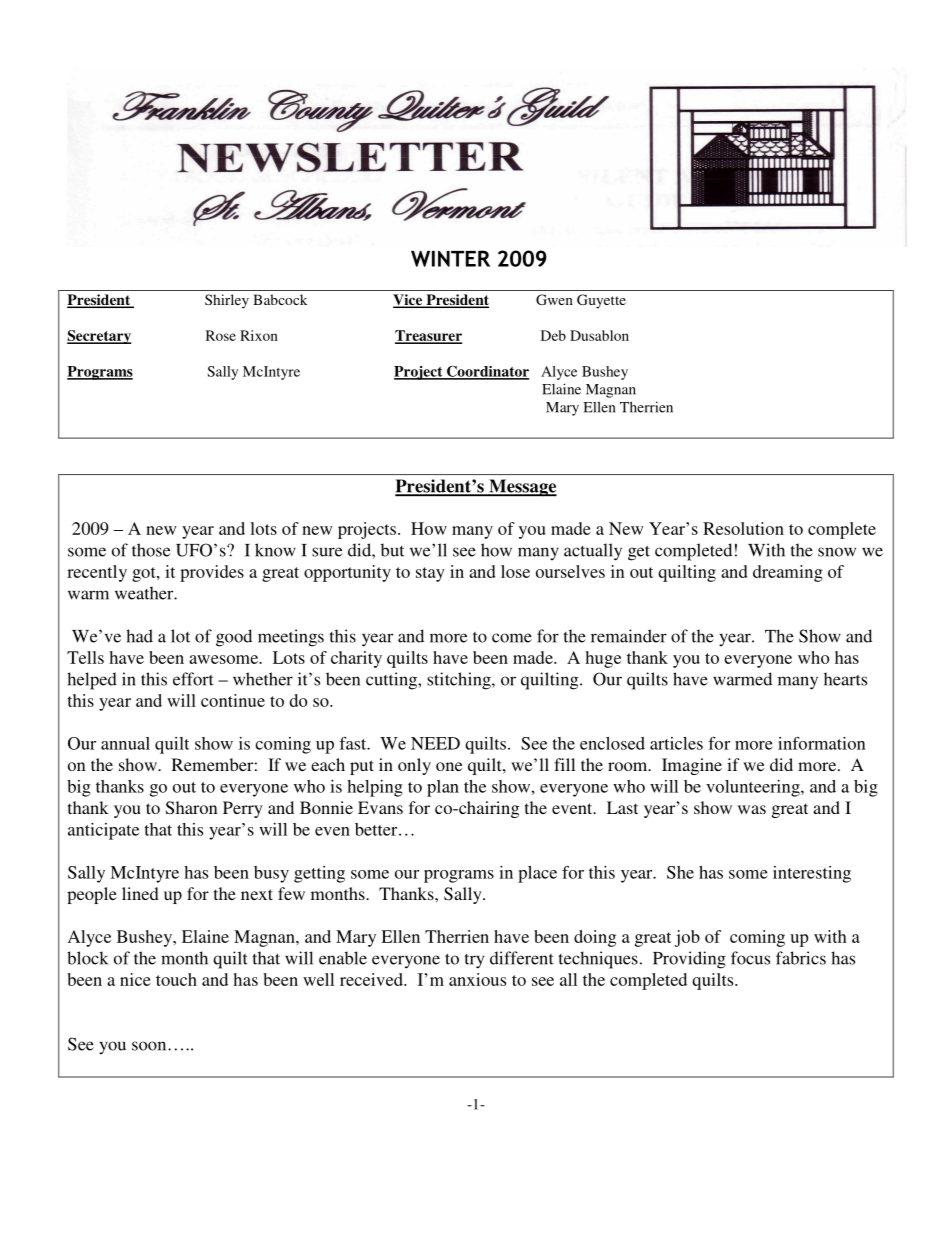 The height and width of the screenshot is (1233, 952). What do you see at coordinates (193, 679) in the screenshot?
I see `effort` at bounding box center [193, 679].
